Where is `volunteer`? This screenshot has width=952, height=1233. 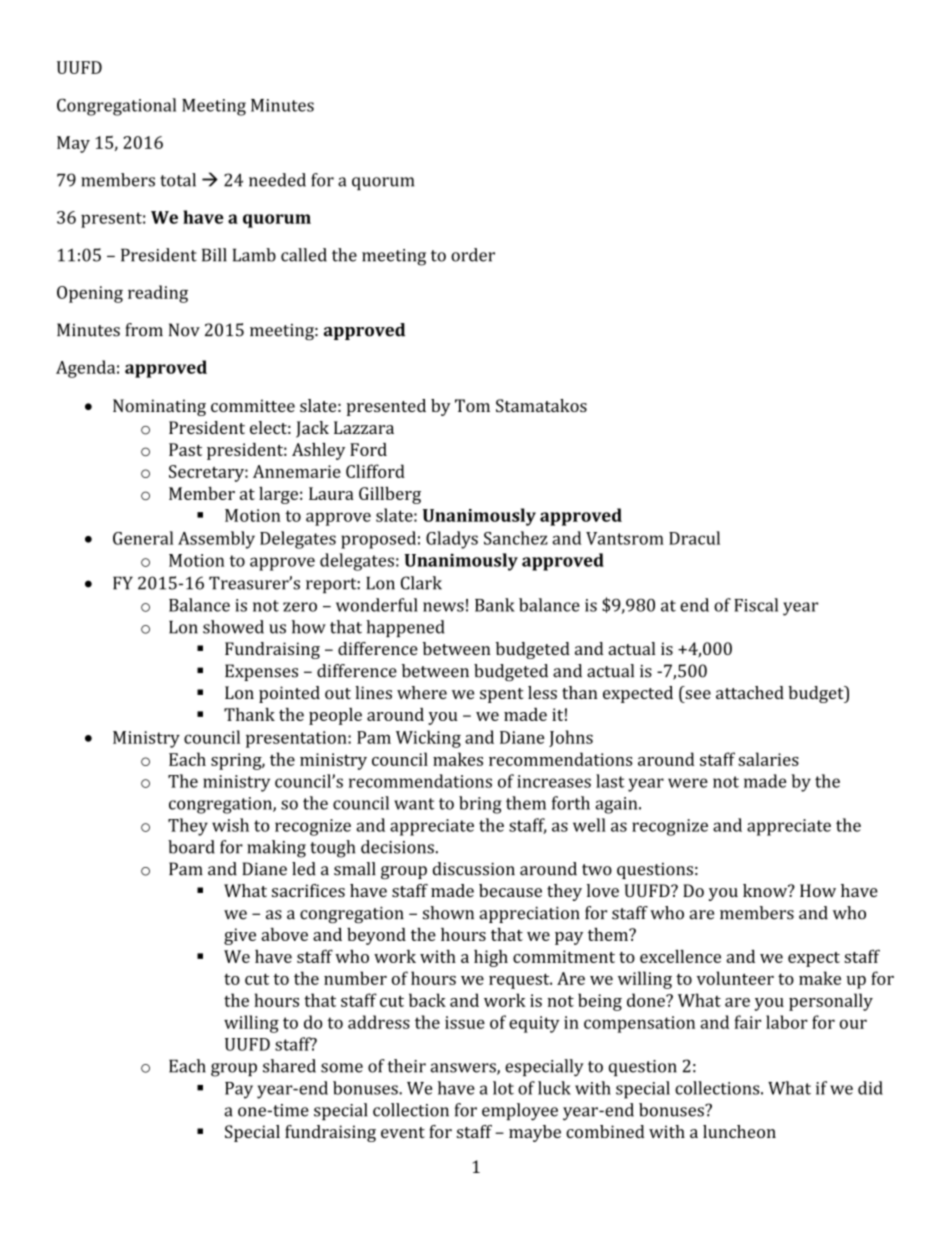 volunteer is located at coordinates (735, 978).
